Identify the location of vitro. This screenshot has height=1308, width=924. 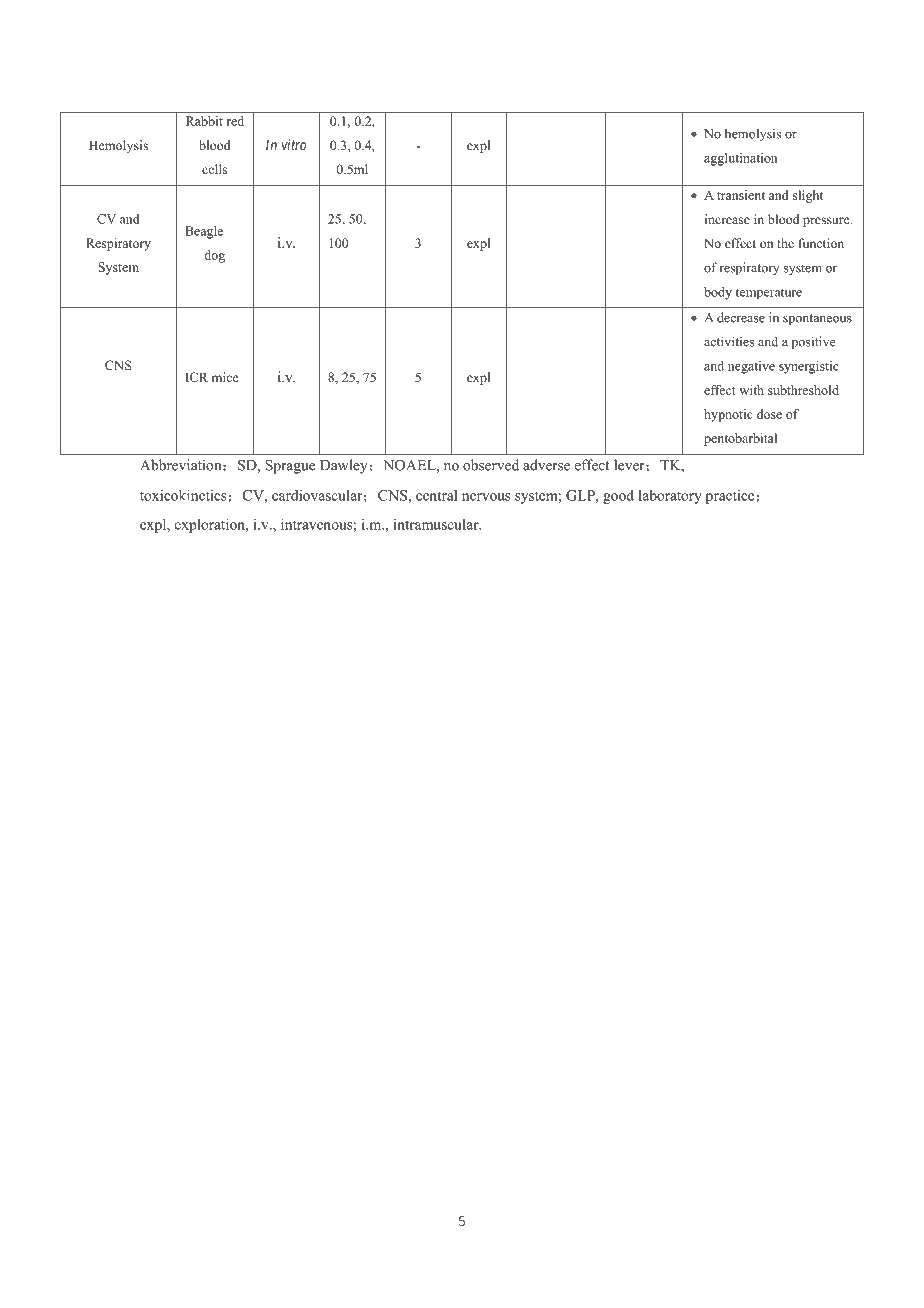
(294, 144).
